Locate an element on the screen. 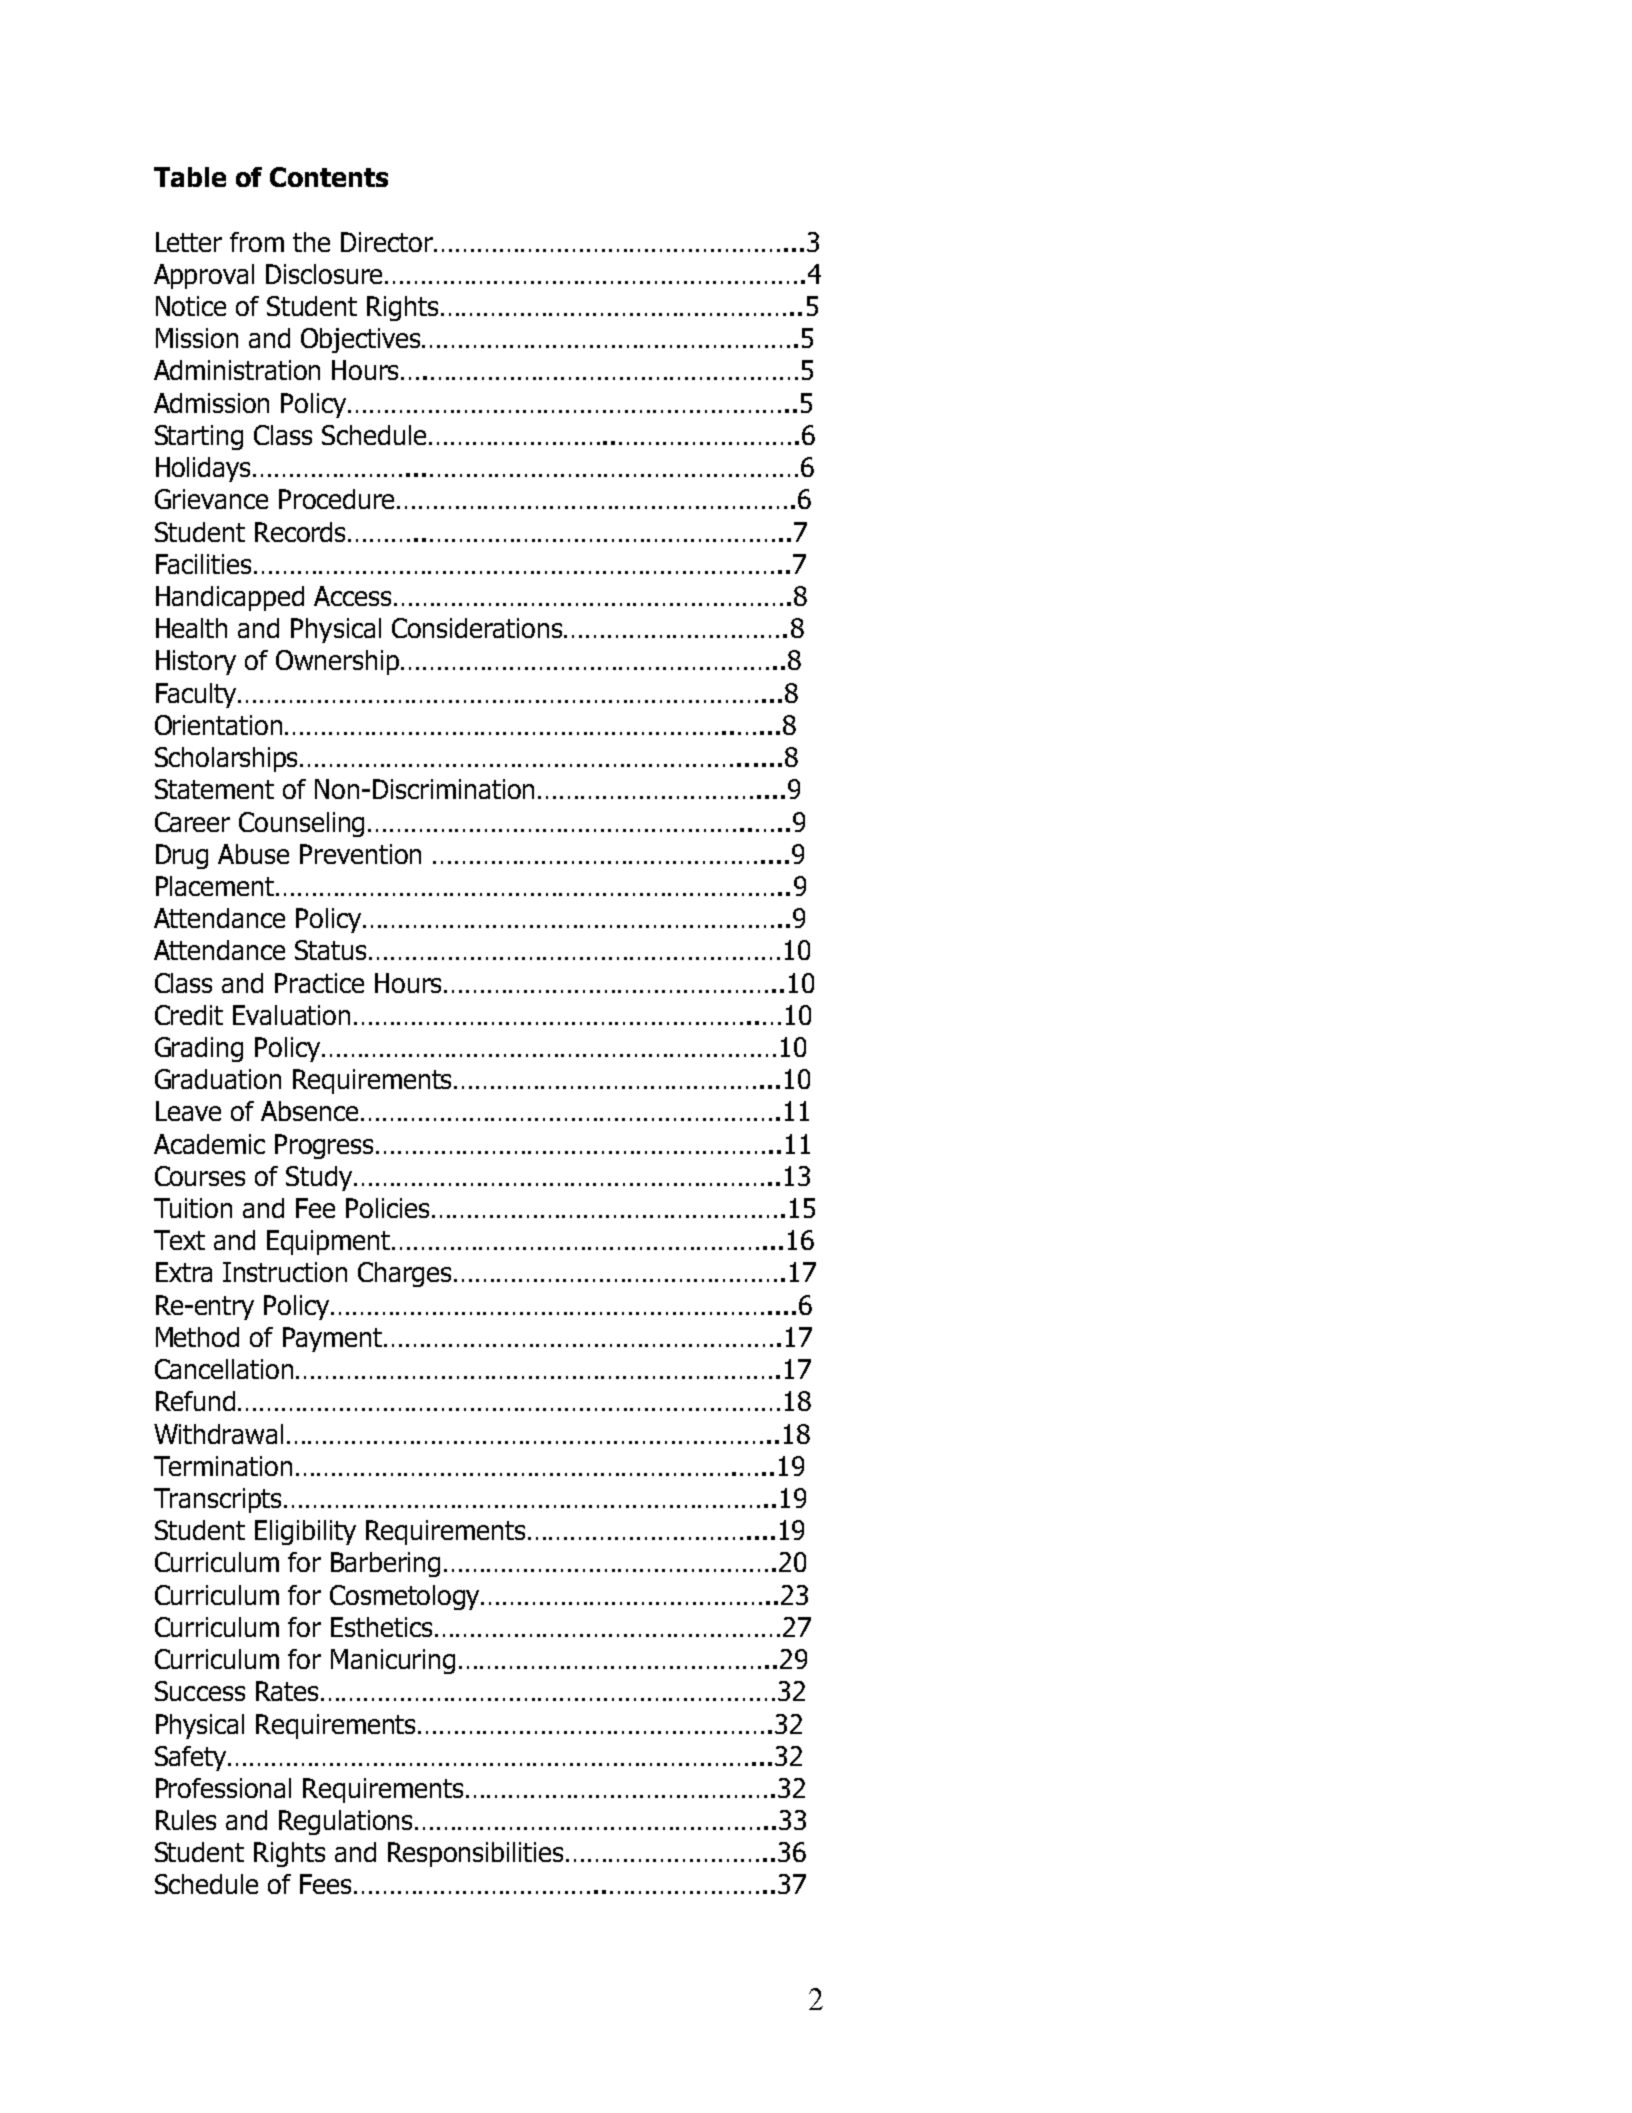 This screenshot has height=2113, width=1632. Instruction is located at coordinates (285, 1272).
